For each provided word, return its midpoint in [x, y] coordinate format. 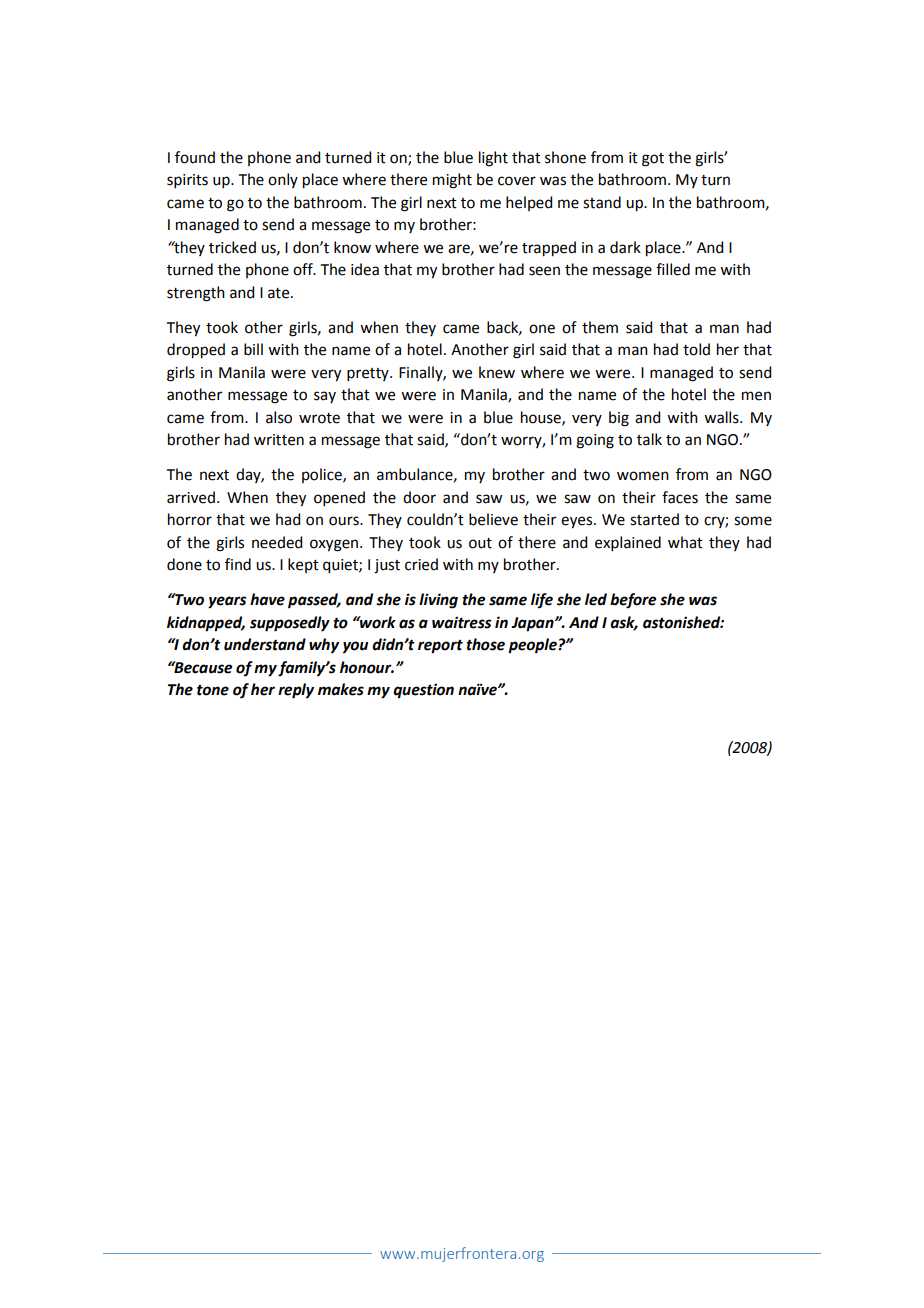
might [452, 181]
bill [253, 349]
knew [497, 372]
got [653, 160]
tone [213, 690]
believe [493, 519]
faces [680, 497]
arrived [191, 497]
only [283, 180]
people [533, 646]
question [423, 691]
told [696, 349]
